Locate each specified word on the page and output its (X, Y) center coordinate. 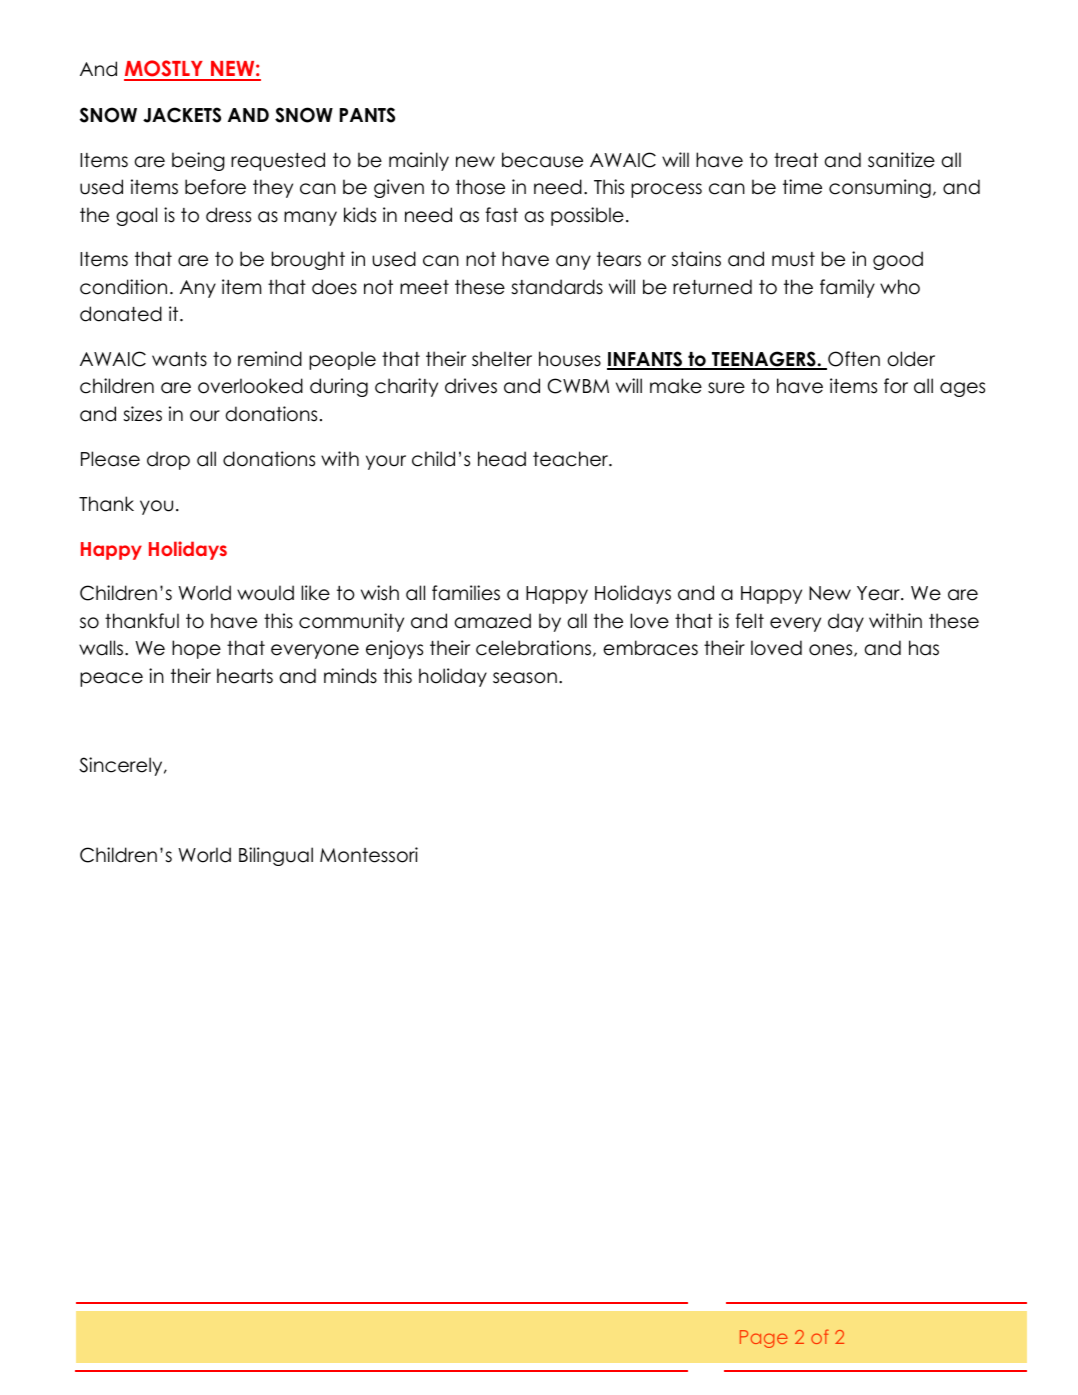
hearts (245, 676)
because (542, 160)
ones (832, 650)
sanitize (901, 160)
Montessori (369, 855)
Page (764, 1339)
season (525, 678)
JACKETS (182, 115)
